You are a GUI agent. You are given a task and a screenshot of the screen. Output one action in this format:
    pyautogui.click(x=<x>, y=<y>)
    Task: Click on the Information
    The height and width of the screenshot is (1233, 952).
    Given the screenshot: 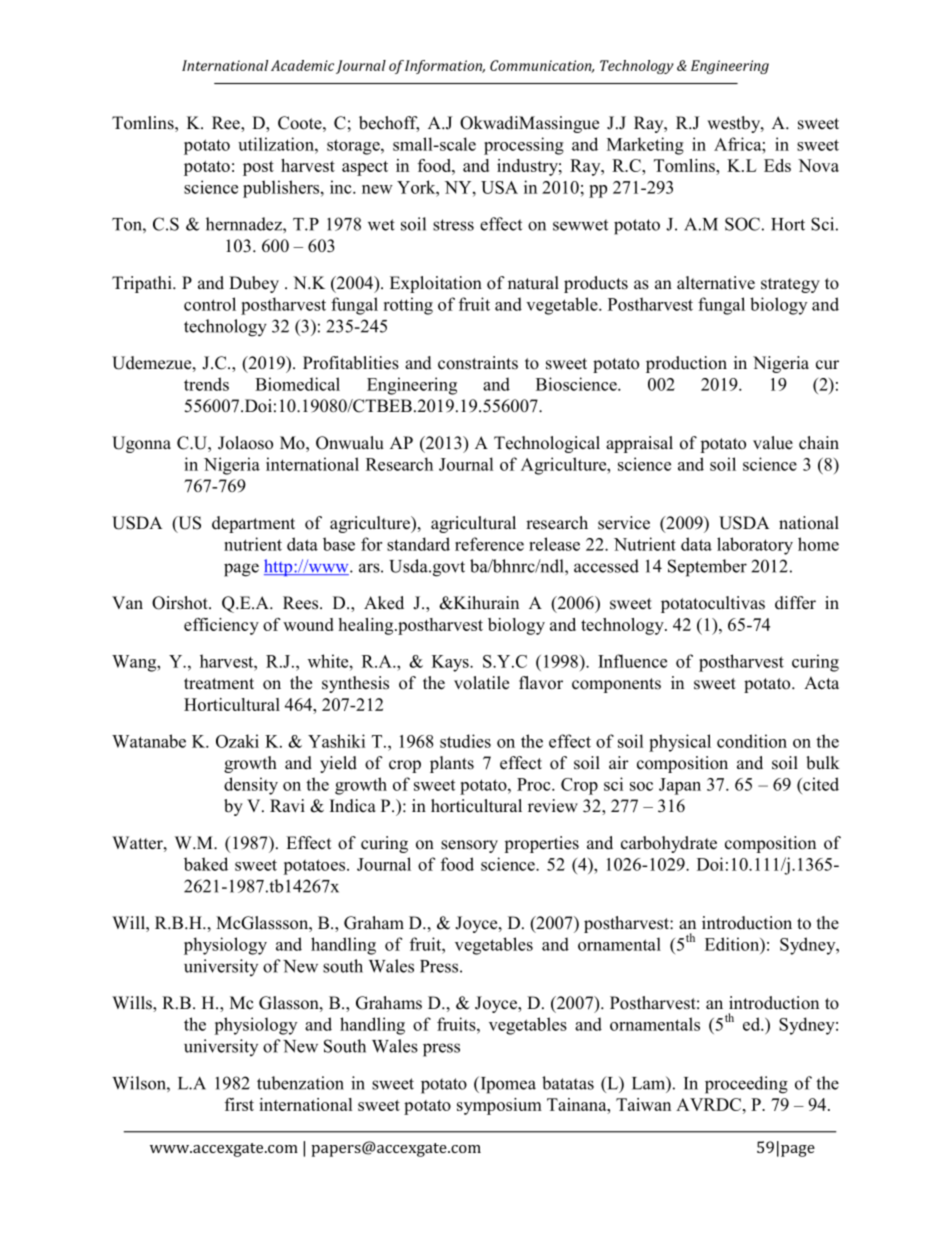 What is the action you would take?
    pyautogui.click(x=444, y=67)
